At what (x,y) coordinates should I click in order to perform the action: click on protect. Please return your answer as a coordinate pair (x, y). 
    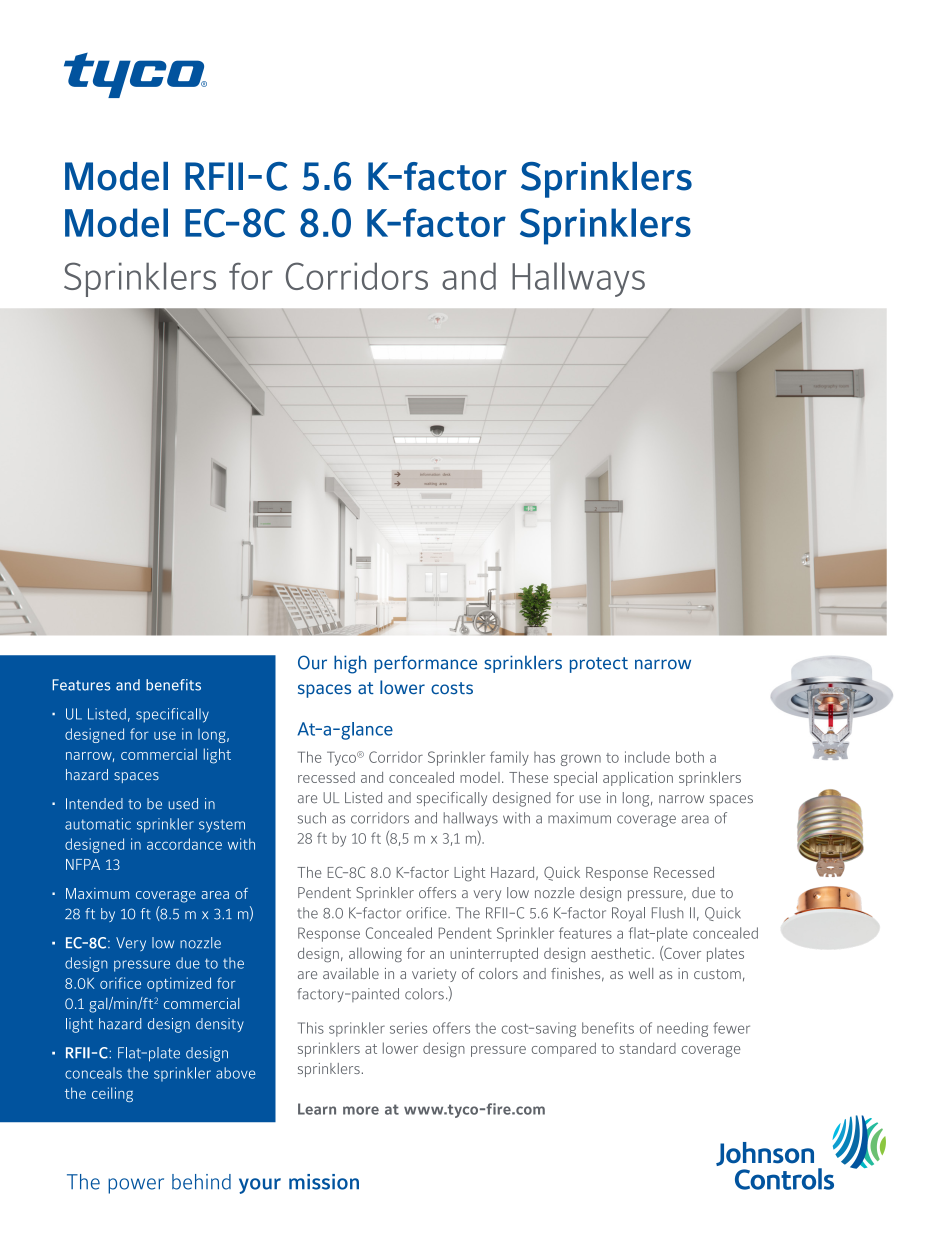
    Looking at the image, I should click on (599, 665).
